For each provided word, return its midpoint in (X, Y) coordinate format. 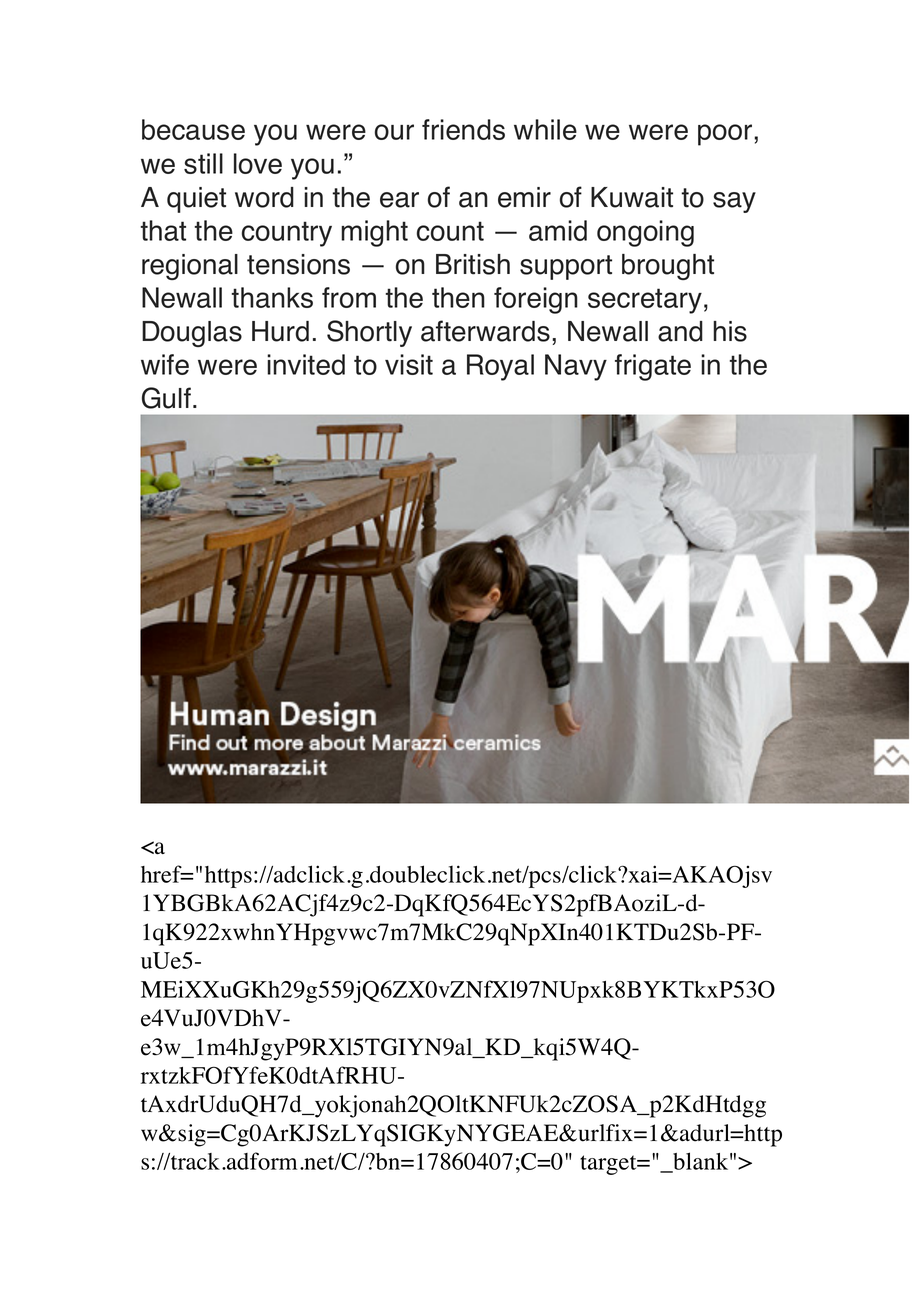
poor (726, 135)
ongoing (645, 233)
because (193, 129)
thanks (272, 297)
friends (463, 129)
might (374, 233)
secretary (645, 301)
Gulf (166, 398)
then (458, 297)
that (163, 230)
